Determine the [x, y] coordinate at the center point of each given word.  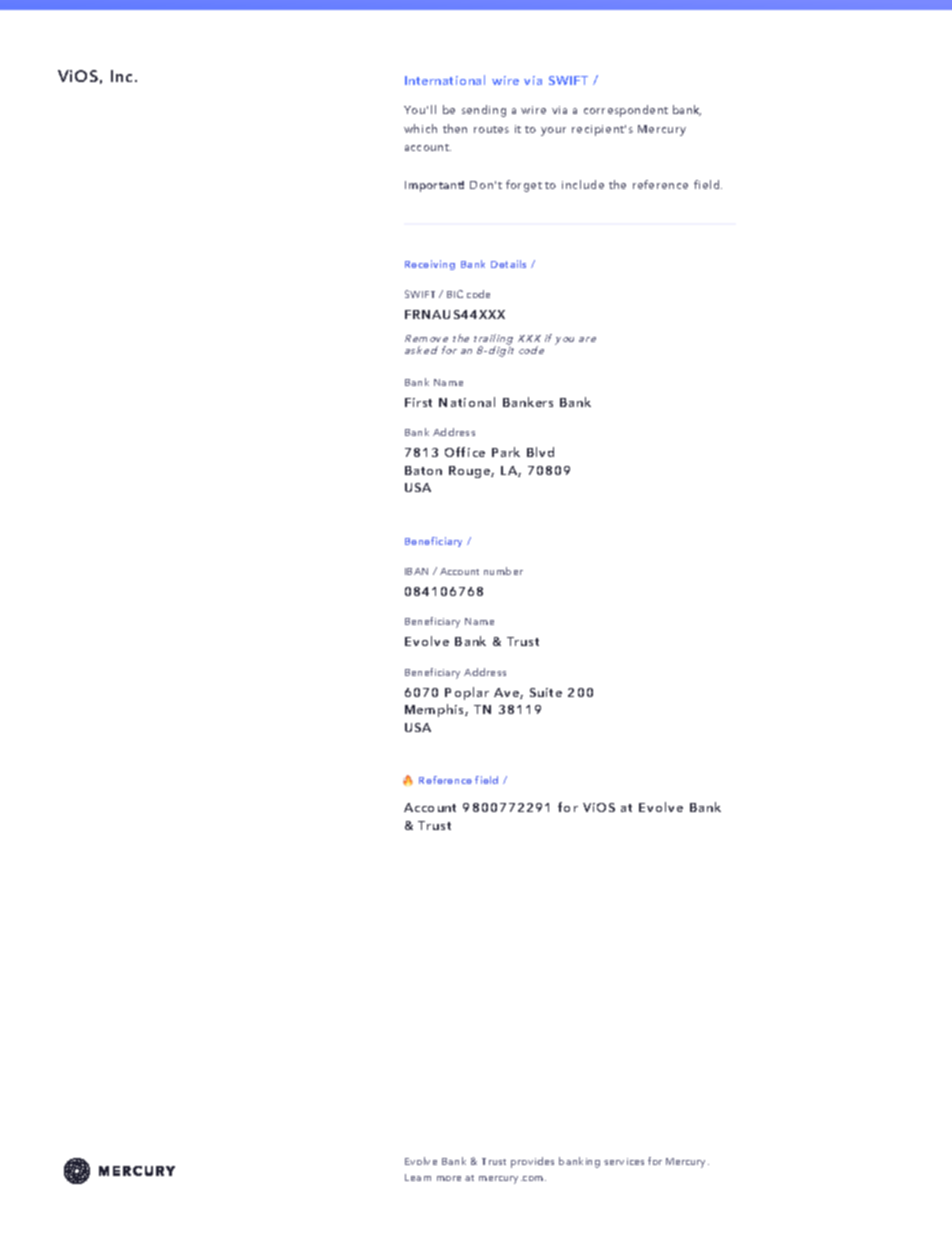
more [449, 1178]
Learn [418, 1177]
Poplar [467, 693]
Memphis [435, 710]
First [418, 402]
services [624, 1161]
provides [532, 1162]
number [503, 571]
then [455, 128]
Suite [546, 692]
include [583, 184]
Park [506, 452]
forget [524, 186]
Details [508, 264]
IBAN [416, 571]
